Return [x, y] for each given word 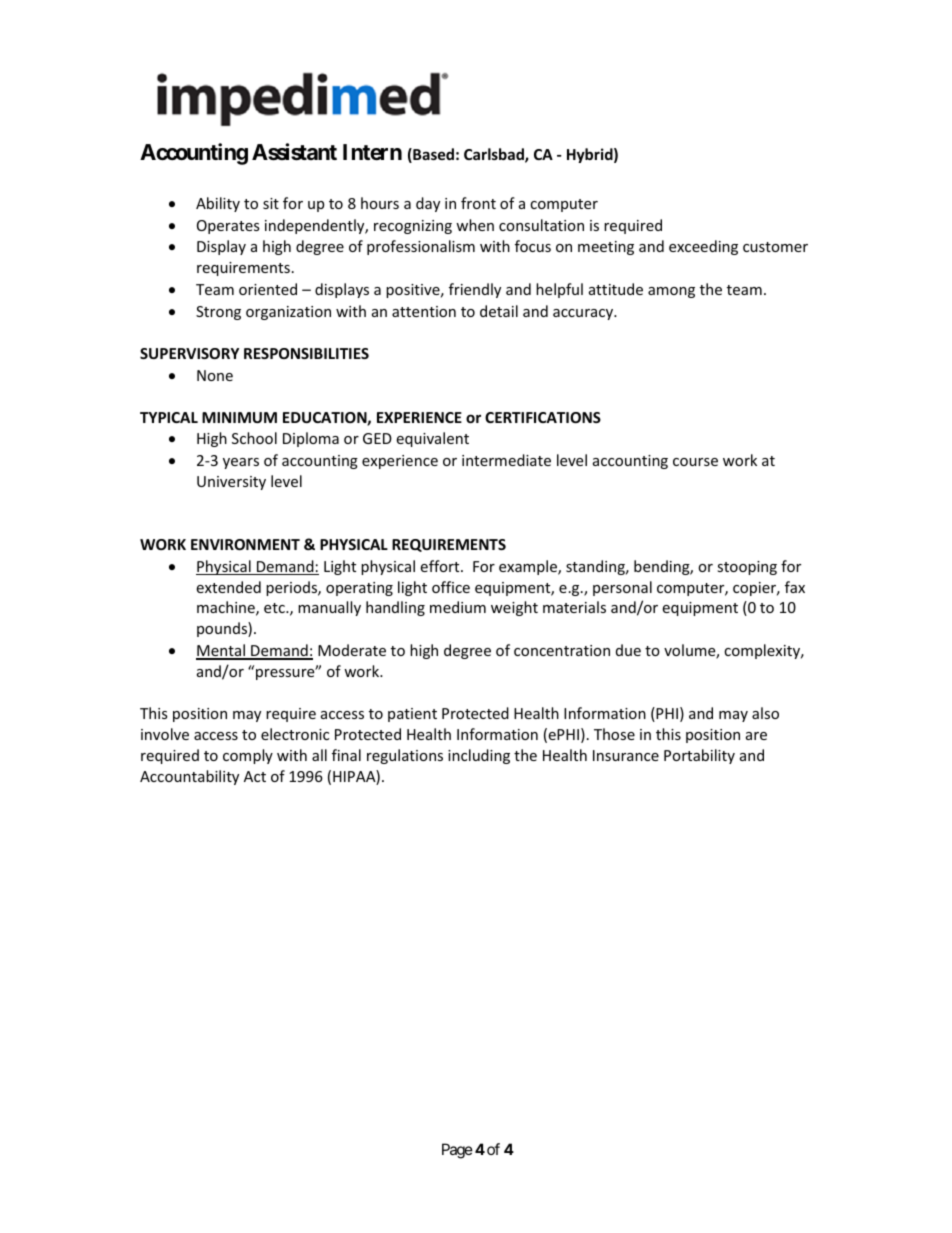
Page [457, 1151]
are [756, 736]
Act [255, 776]
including [479, 756]
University [231, 483]
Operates [228, 227]
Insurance [626, 755]
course [695, 462]
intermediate [506, 460]
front [478, 203]
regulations [405, 756]
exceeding [703, 247]
